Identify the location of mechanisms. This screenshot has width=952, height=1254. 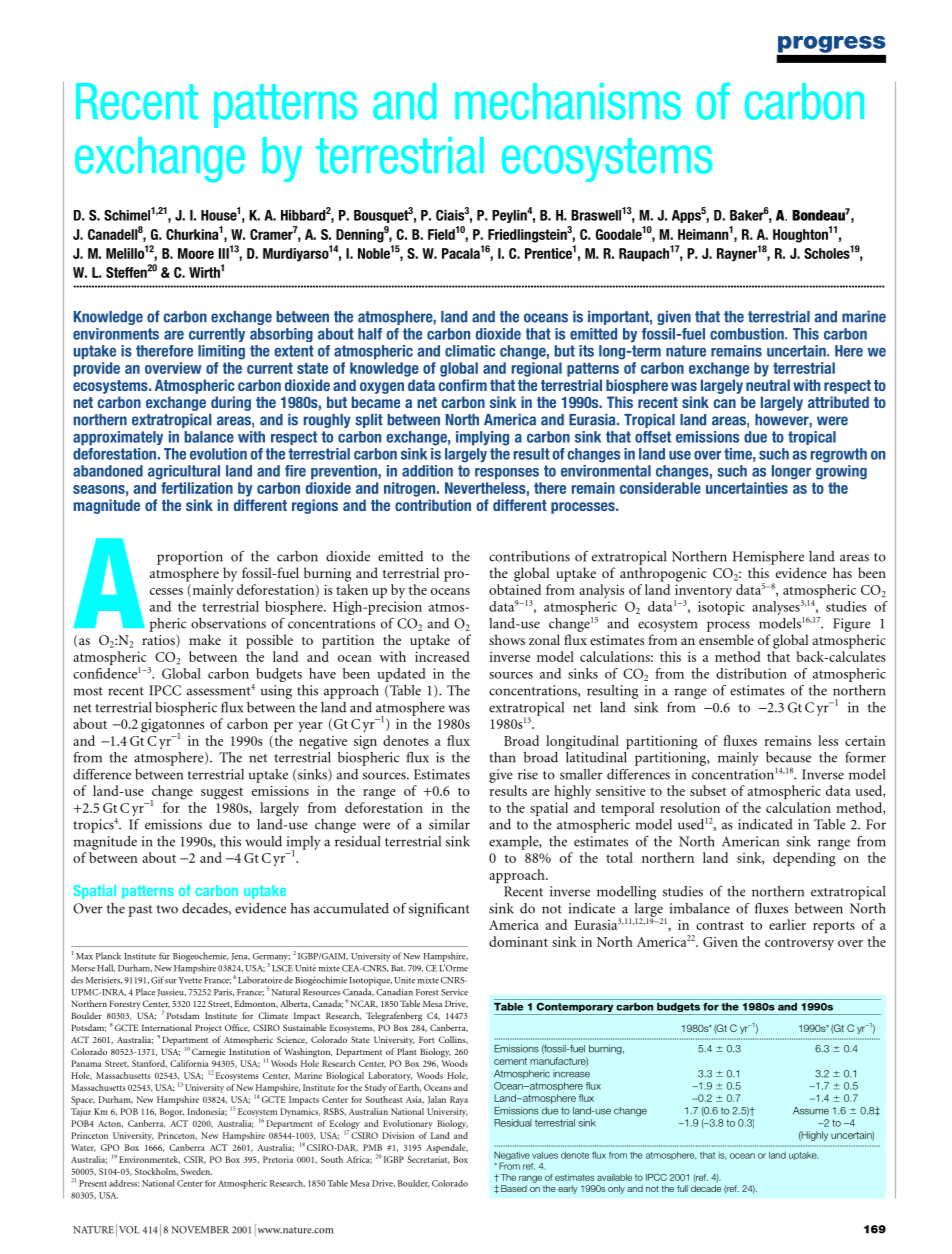
(568, 101).
